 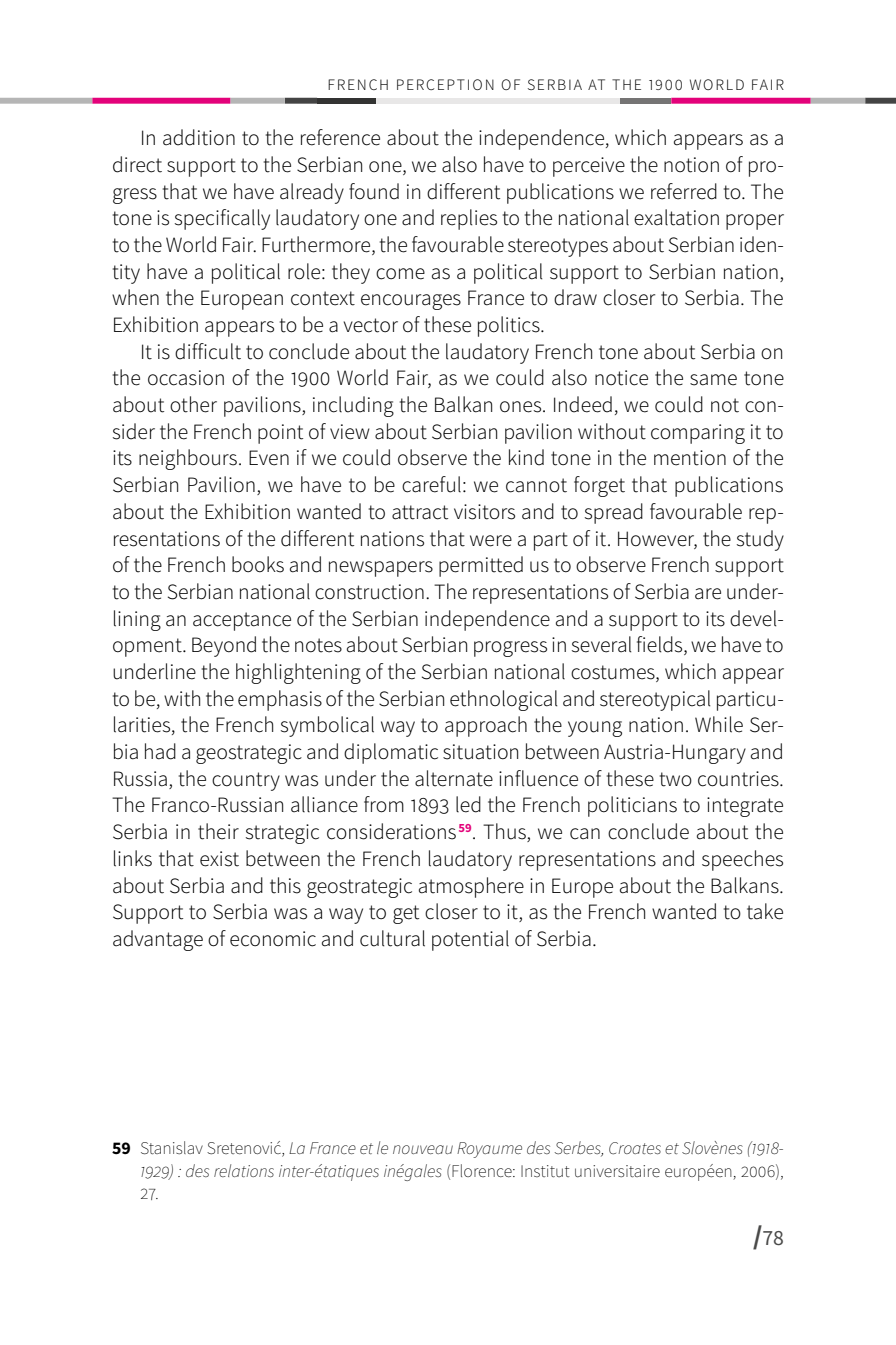 What do you see at coordinates (676, 779) in the page?
I see `two` at bounding box center [676, 779].
